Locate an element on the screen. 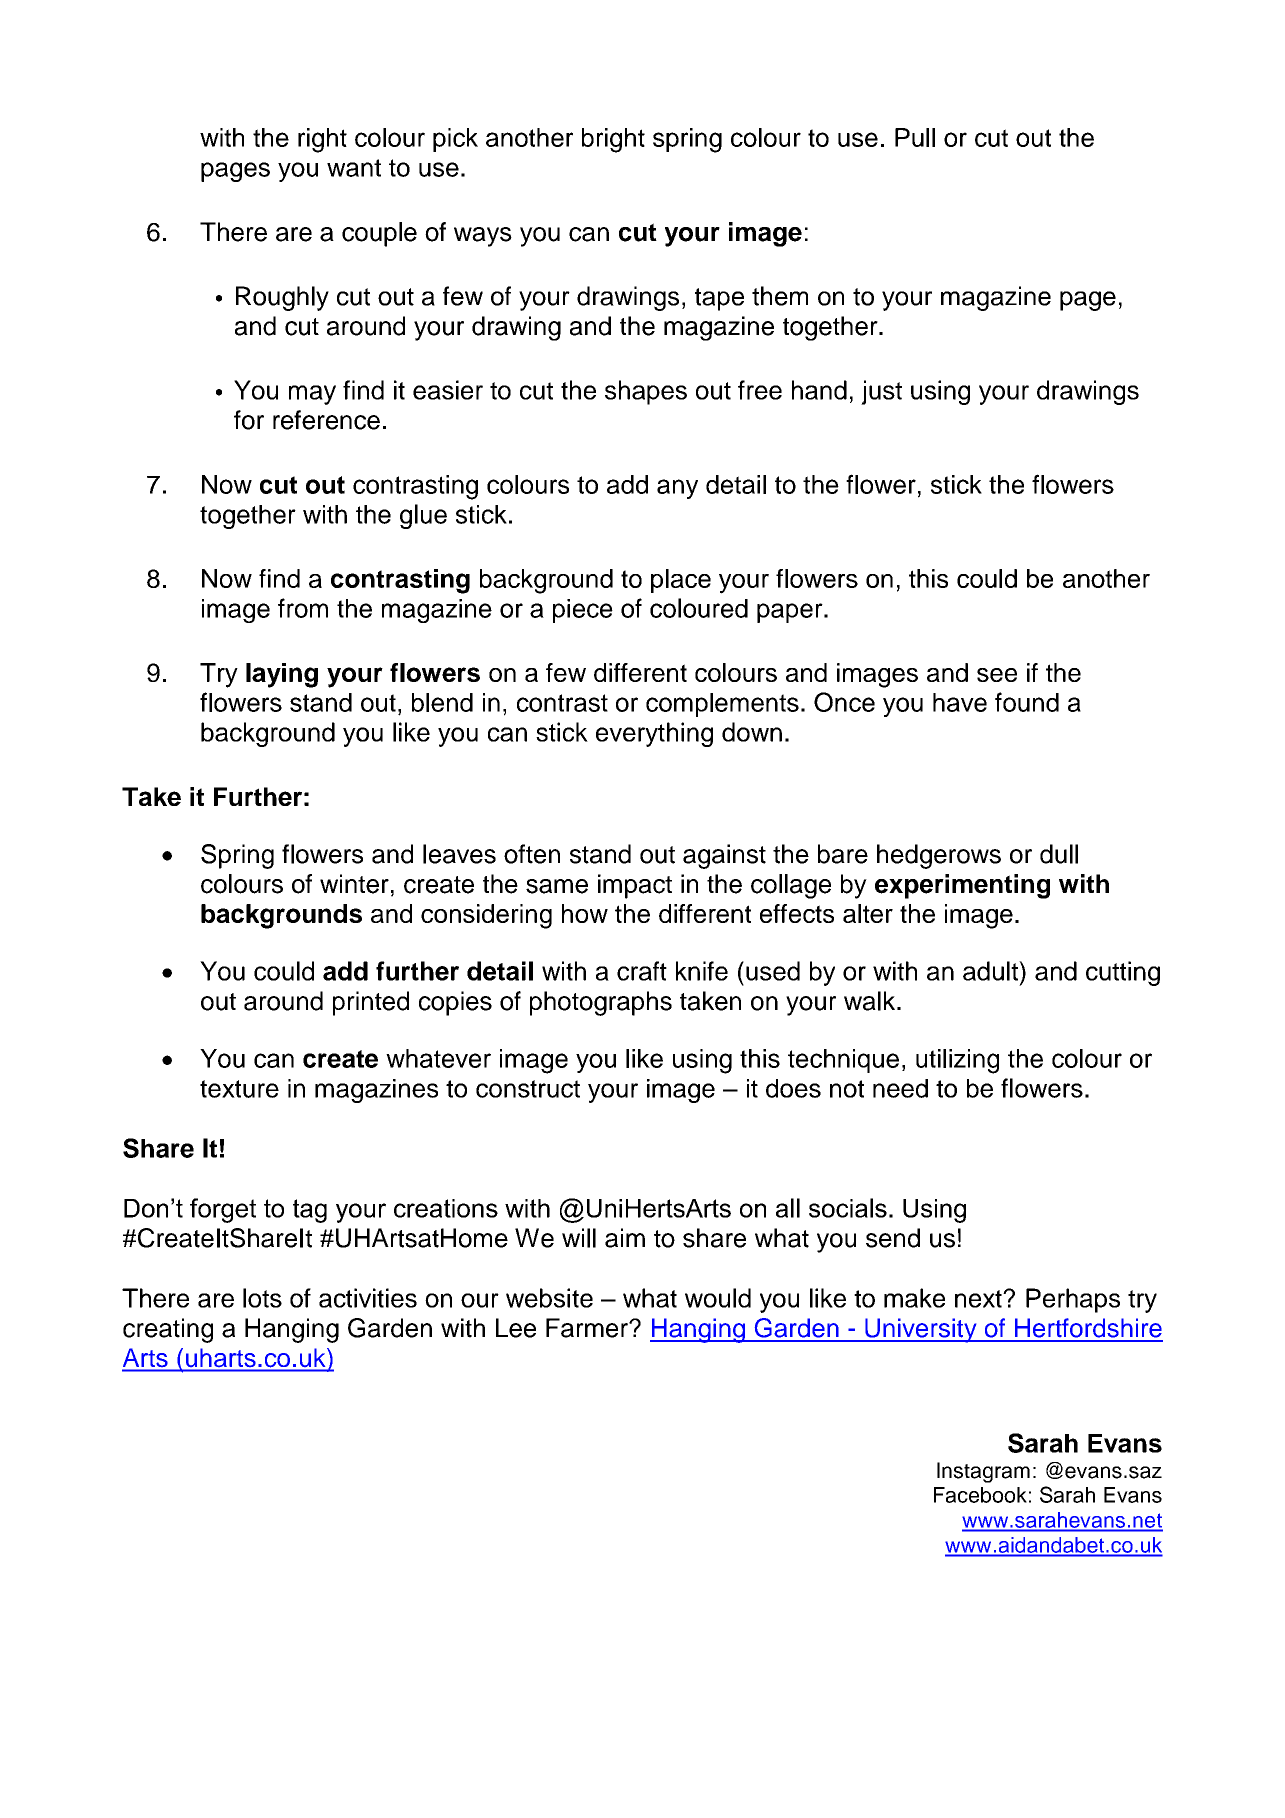 The width and height of the screenshot is (1285, 1818). ways is located at coordinates (483, 237).
